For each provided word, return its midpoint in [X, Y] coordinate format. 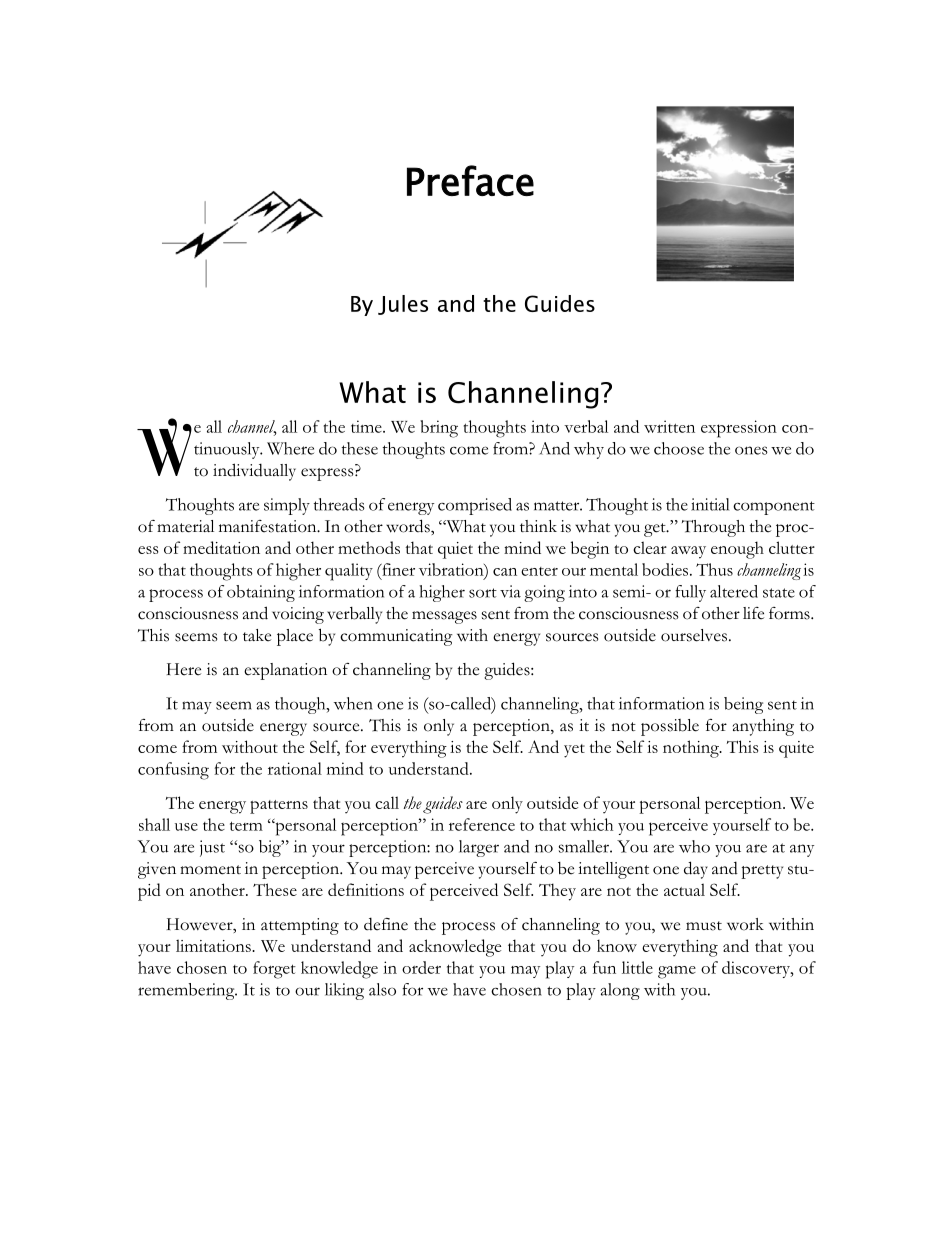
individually [254, 472]
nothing [692, 749]
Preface [470, 180]
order [421, 967]
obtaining [261, 593]
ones [751, 450]
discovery [757, 969]
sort [483, 593]
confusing [173, 771]
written [669, 426]
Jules [403, 305]
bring [439, 429]
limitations [214, 945]
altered [734, 591]
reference [482, 824]
